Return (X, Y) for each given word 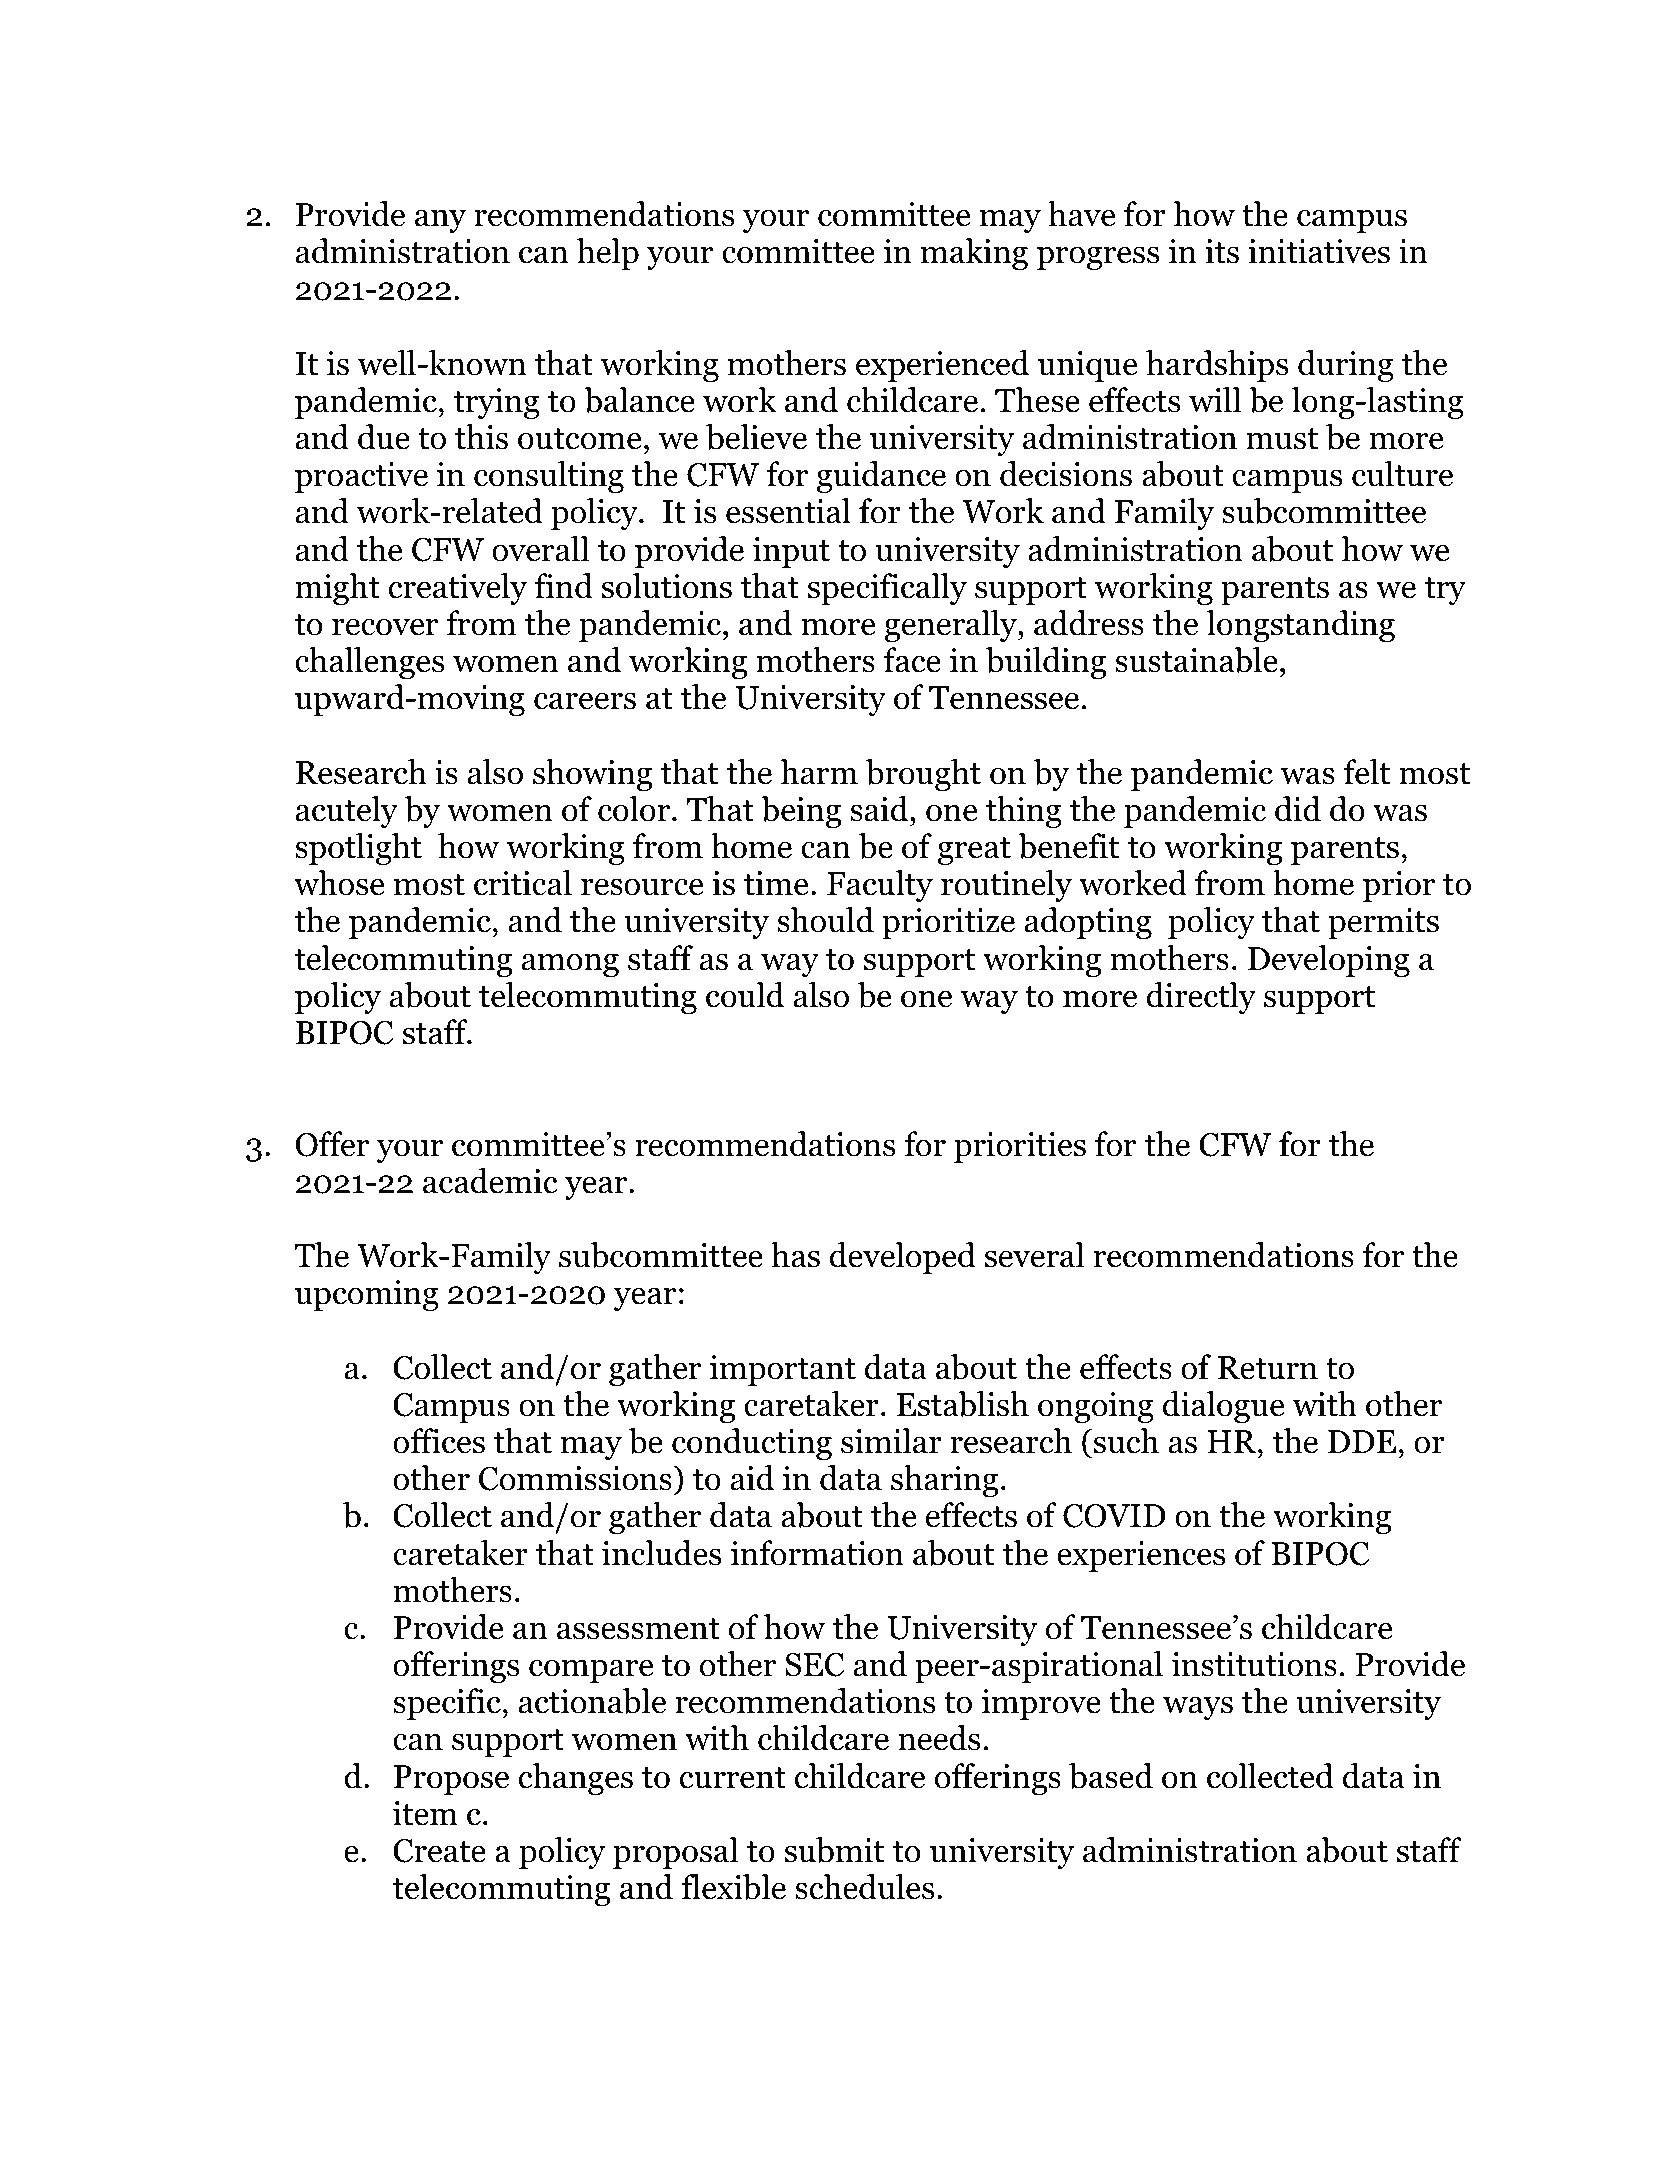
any (440, 221)
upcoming (367, 1295)
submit (834, 1850)
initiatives (1319, 251)
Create (439, 1851)
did (1298, 809)
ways (1198, 1708)
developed (903, 1258)
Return (1268, 1368)
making (974, 254)
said (879, 809)
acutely (347, 812)
